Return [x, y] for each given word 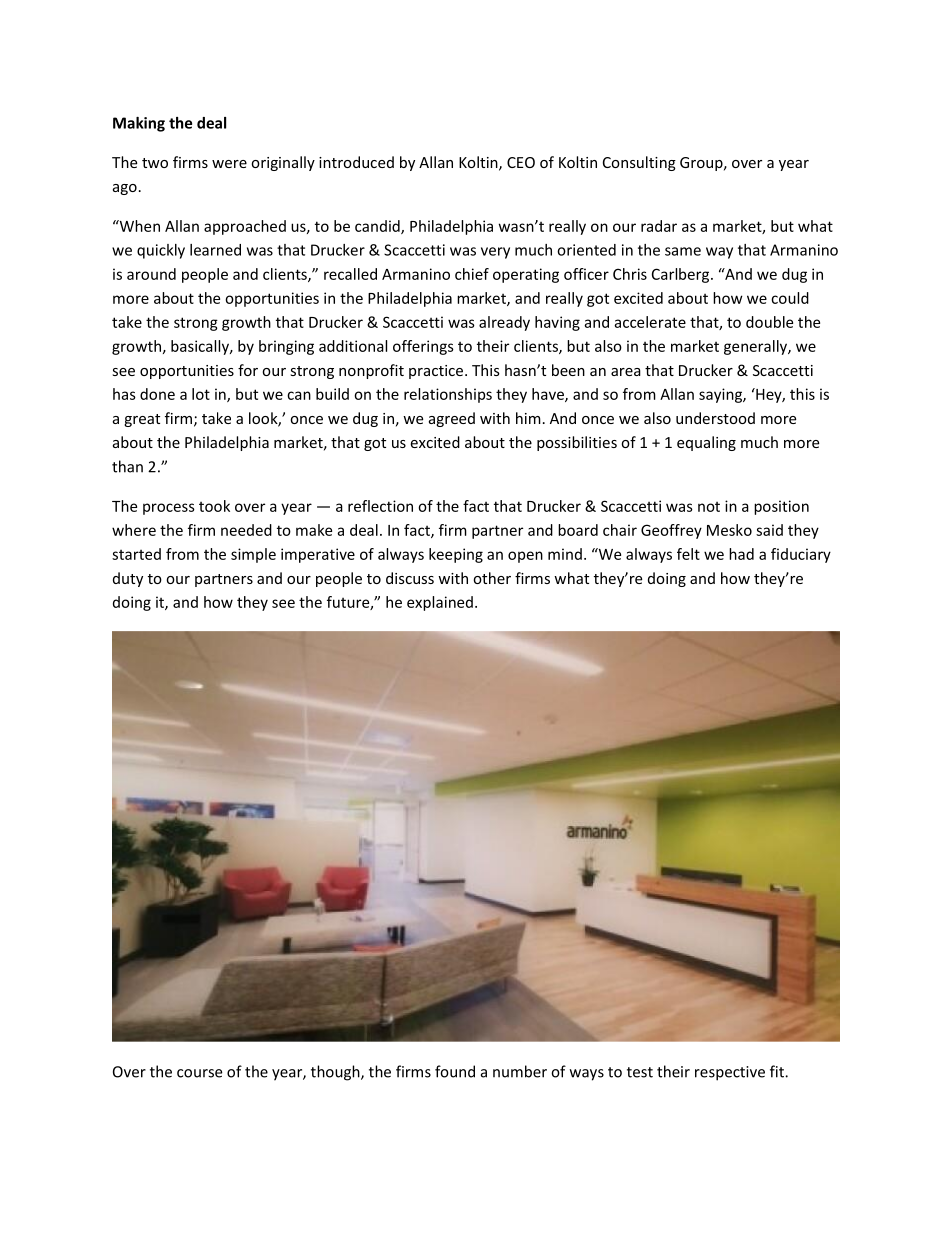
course [199, 1073]
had [741, 554]
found [455, 1071]
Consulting [639, 163]
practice [437, 372]
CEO [521, 162]
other [492, 578]
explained [440, 603]
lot [201, 394]
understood [715, 418]
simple [253, 555]
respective [730, 1073]
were [229, 164]
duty [128, 579]
